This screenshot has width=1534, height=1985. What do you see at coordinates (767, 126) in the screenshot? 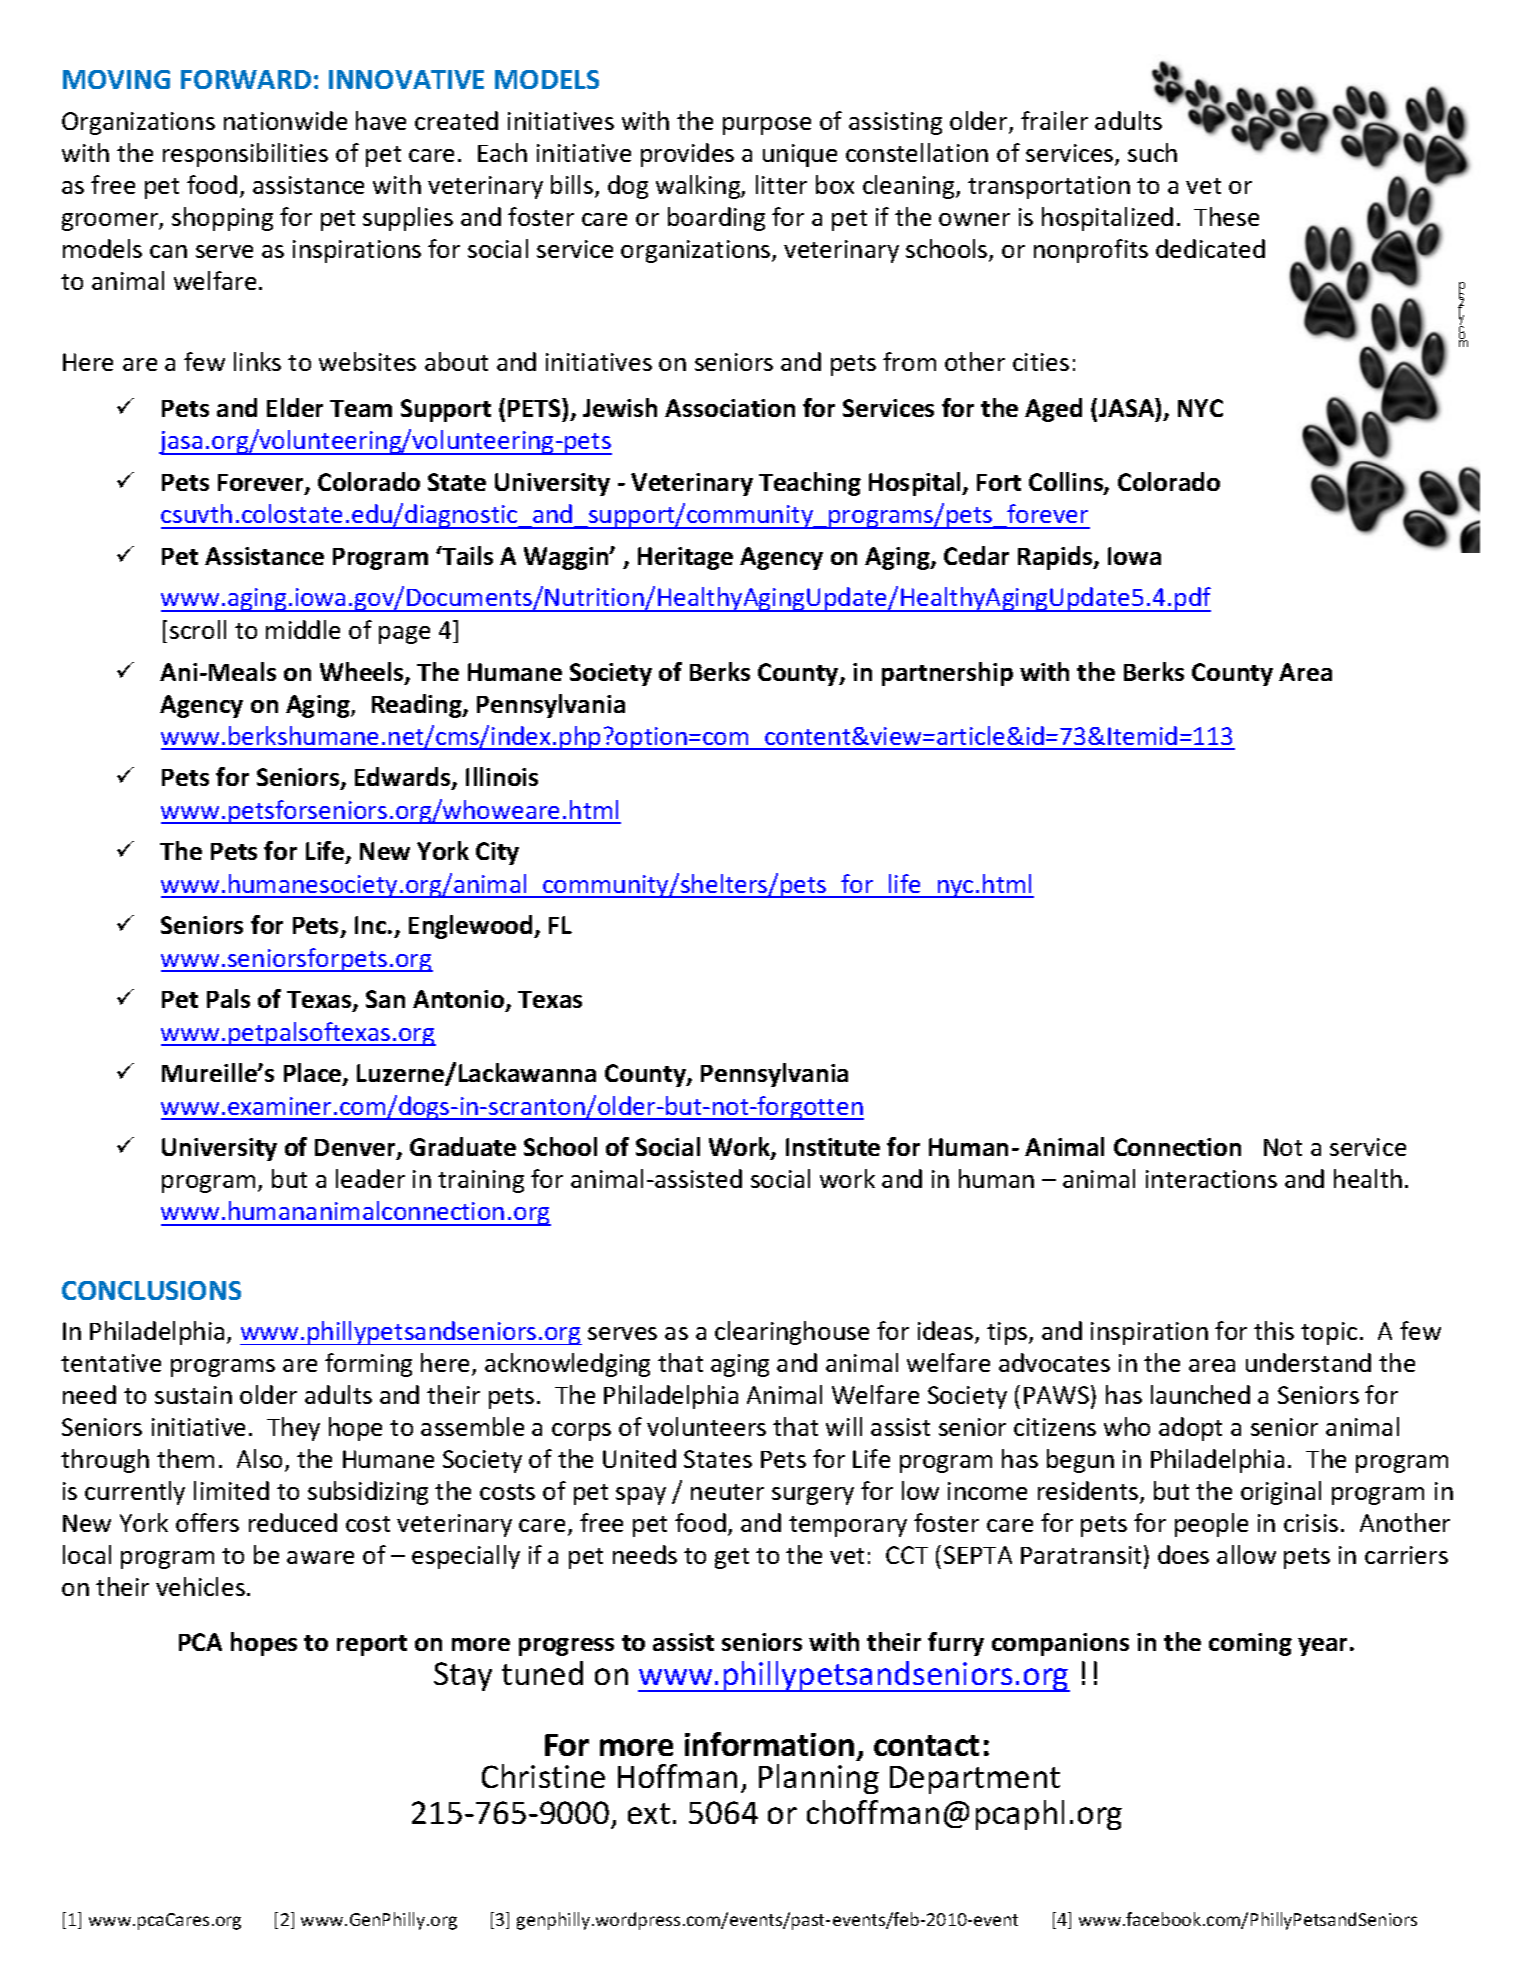
I see `purpose` at bounding box center [767, 126].
